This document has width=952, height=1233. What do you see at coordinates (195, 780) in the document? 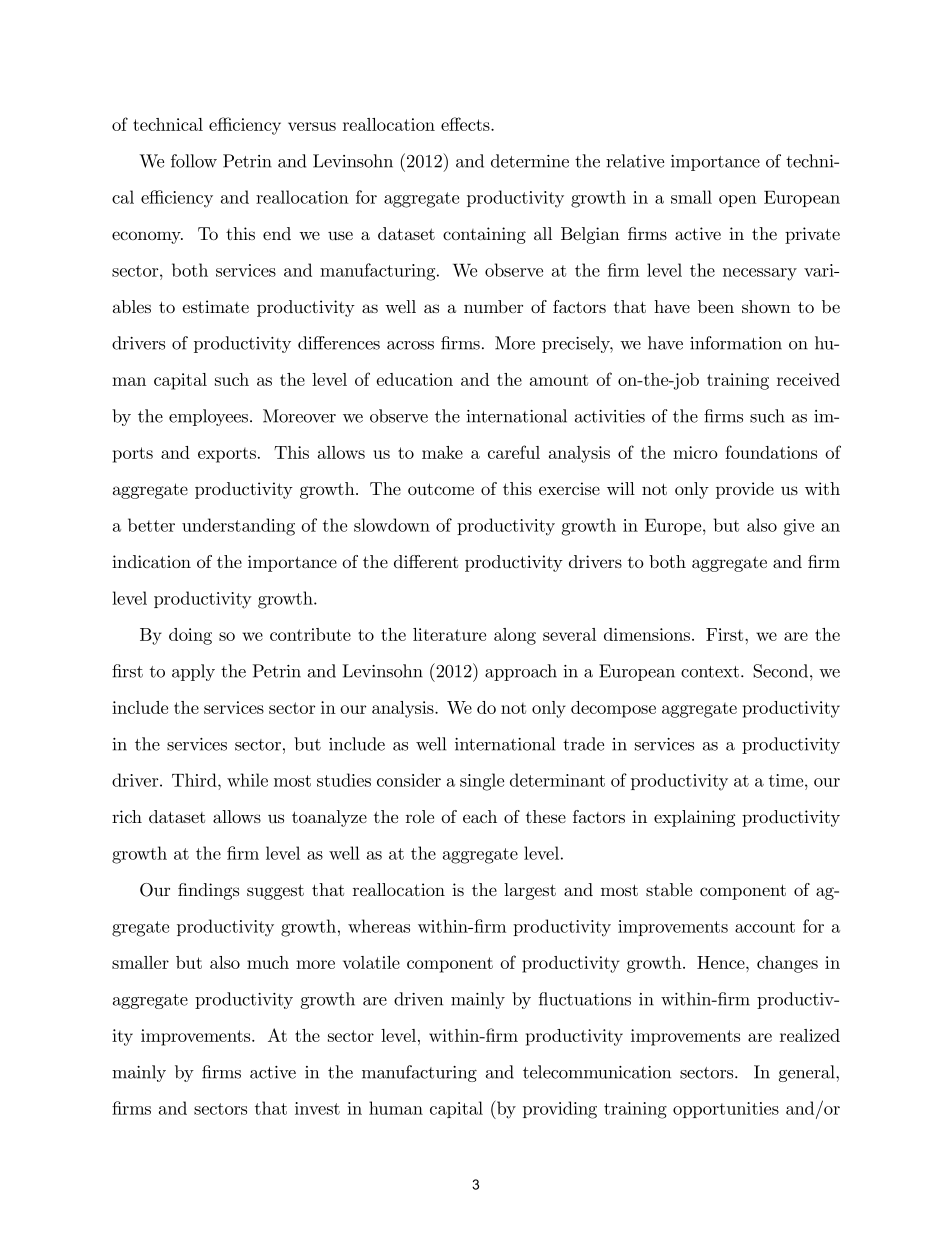
I see `Third` at bounding box center [195, 780].
